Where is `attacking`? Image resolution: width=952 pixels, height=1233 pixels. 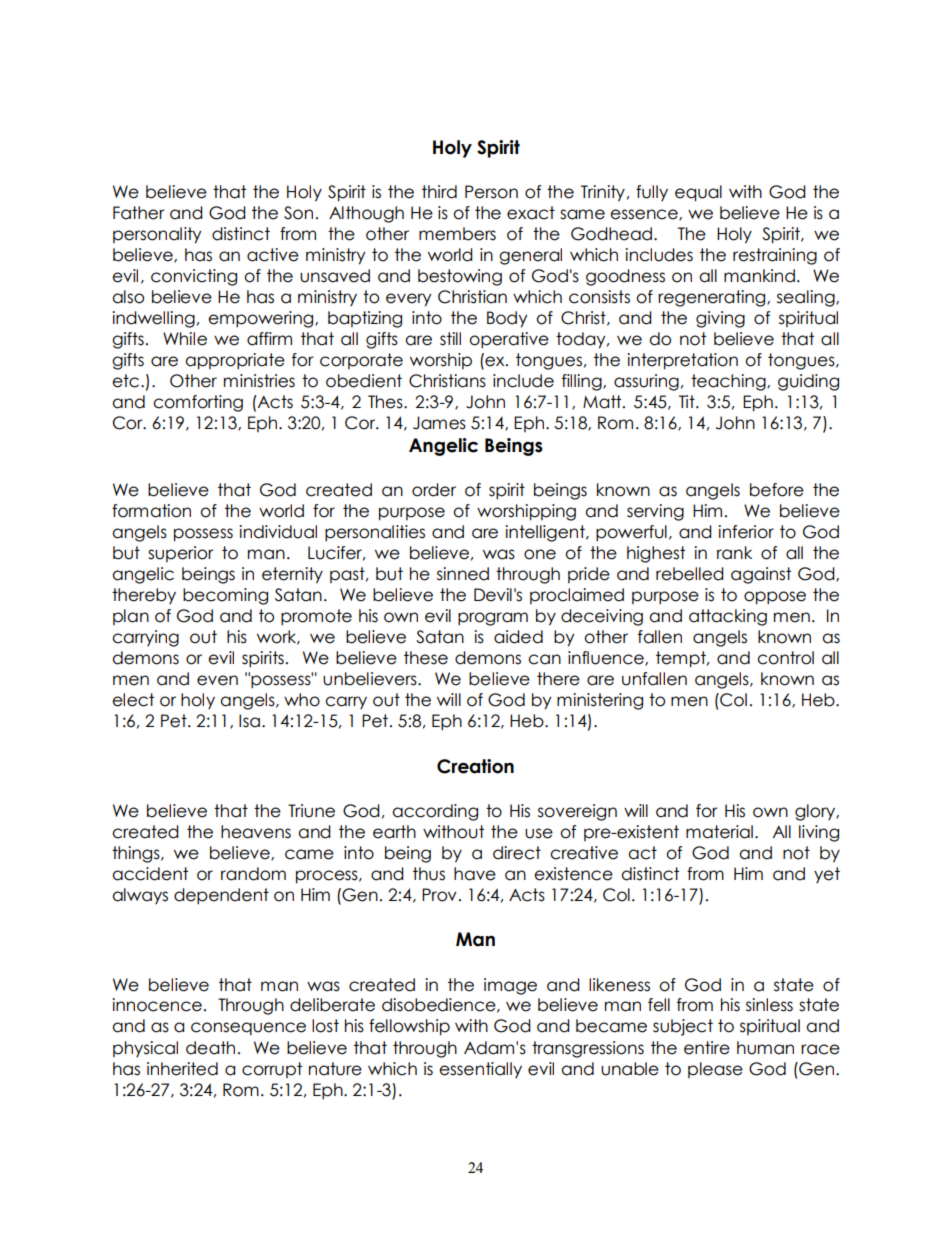 attacking is located at coordinates (728, 617).
